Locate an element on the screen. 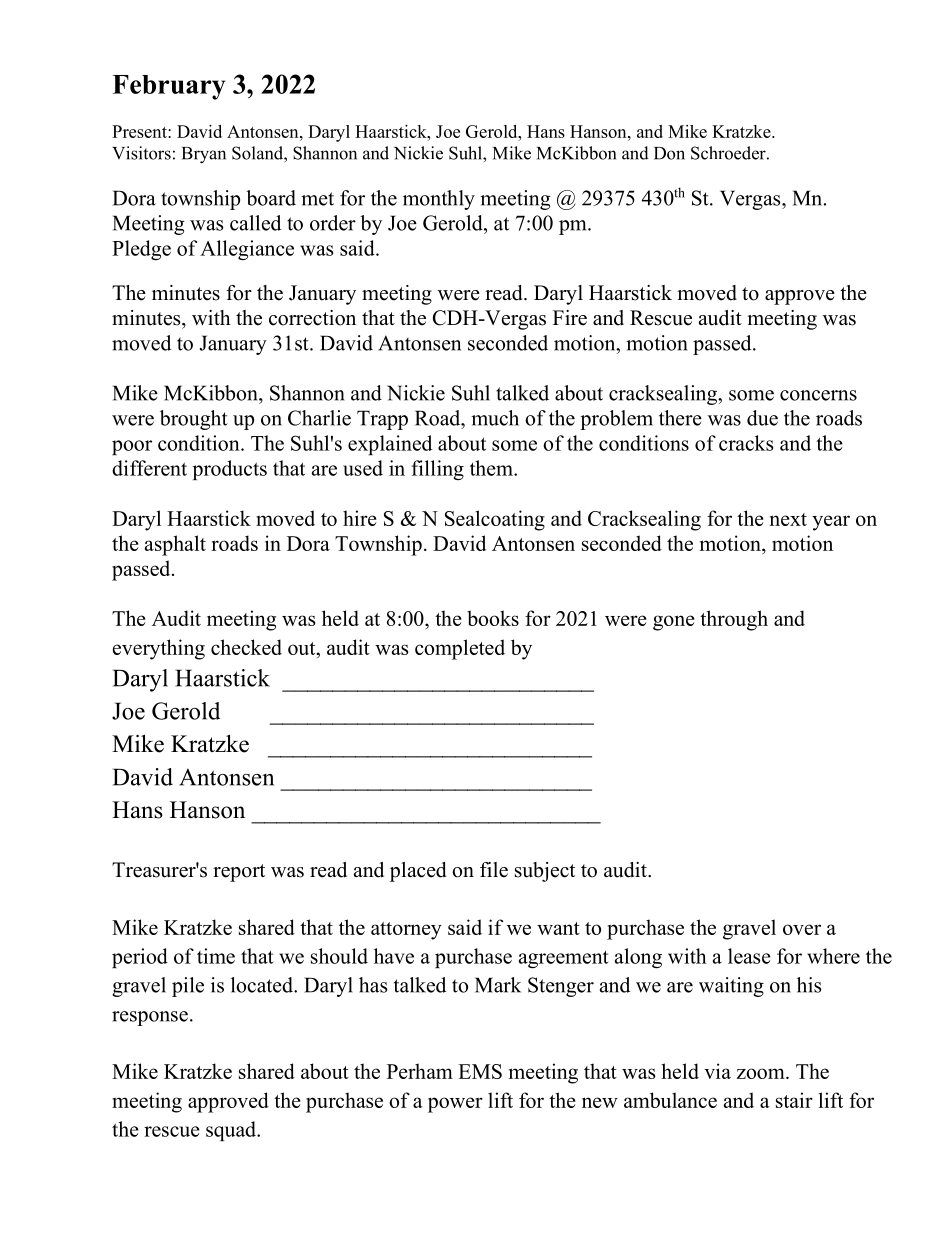  through is located at coordinates (734, 620).
